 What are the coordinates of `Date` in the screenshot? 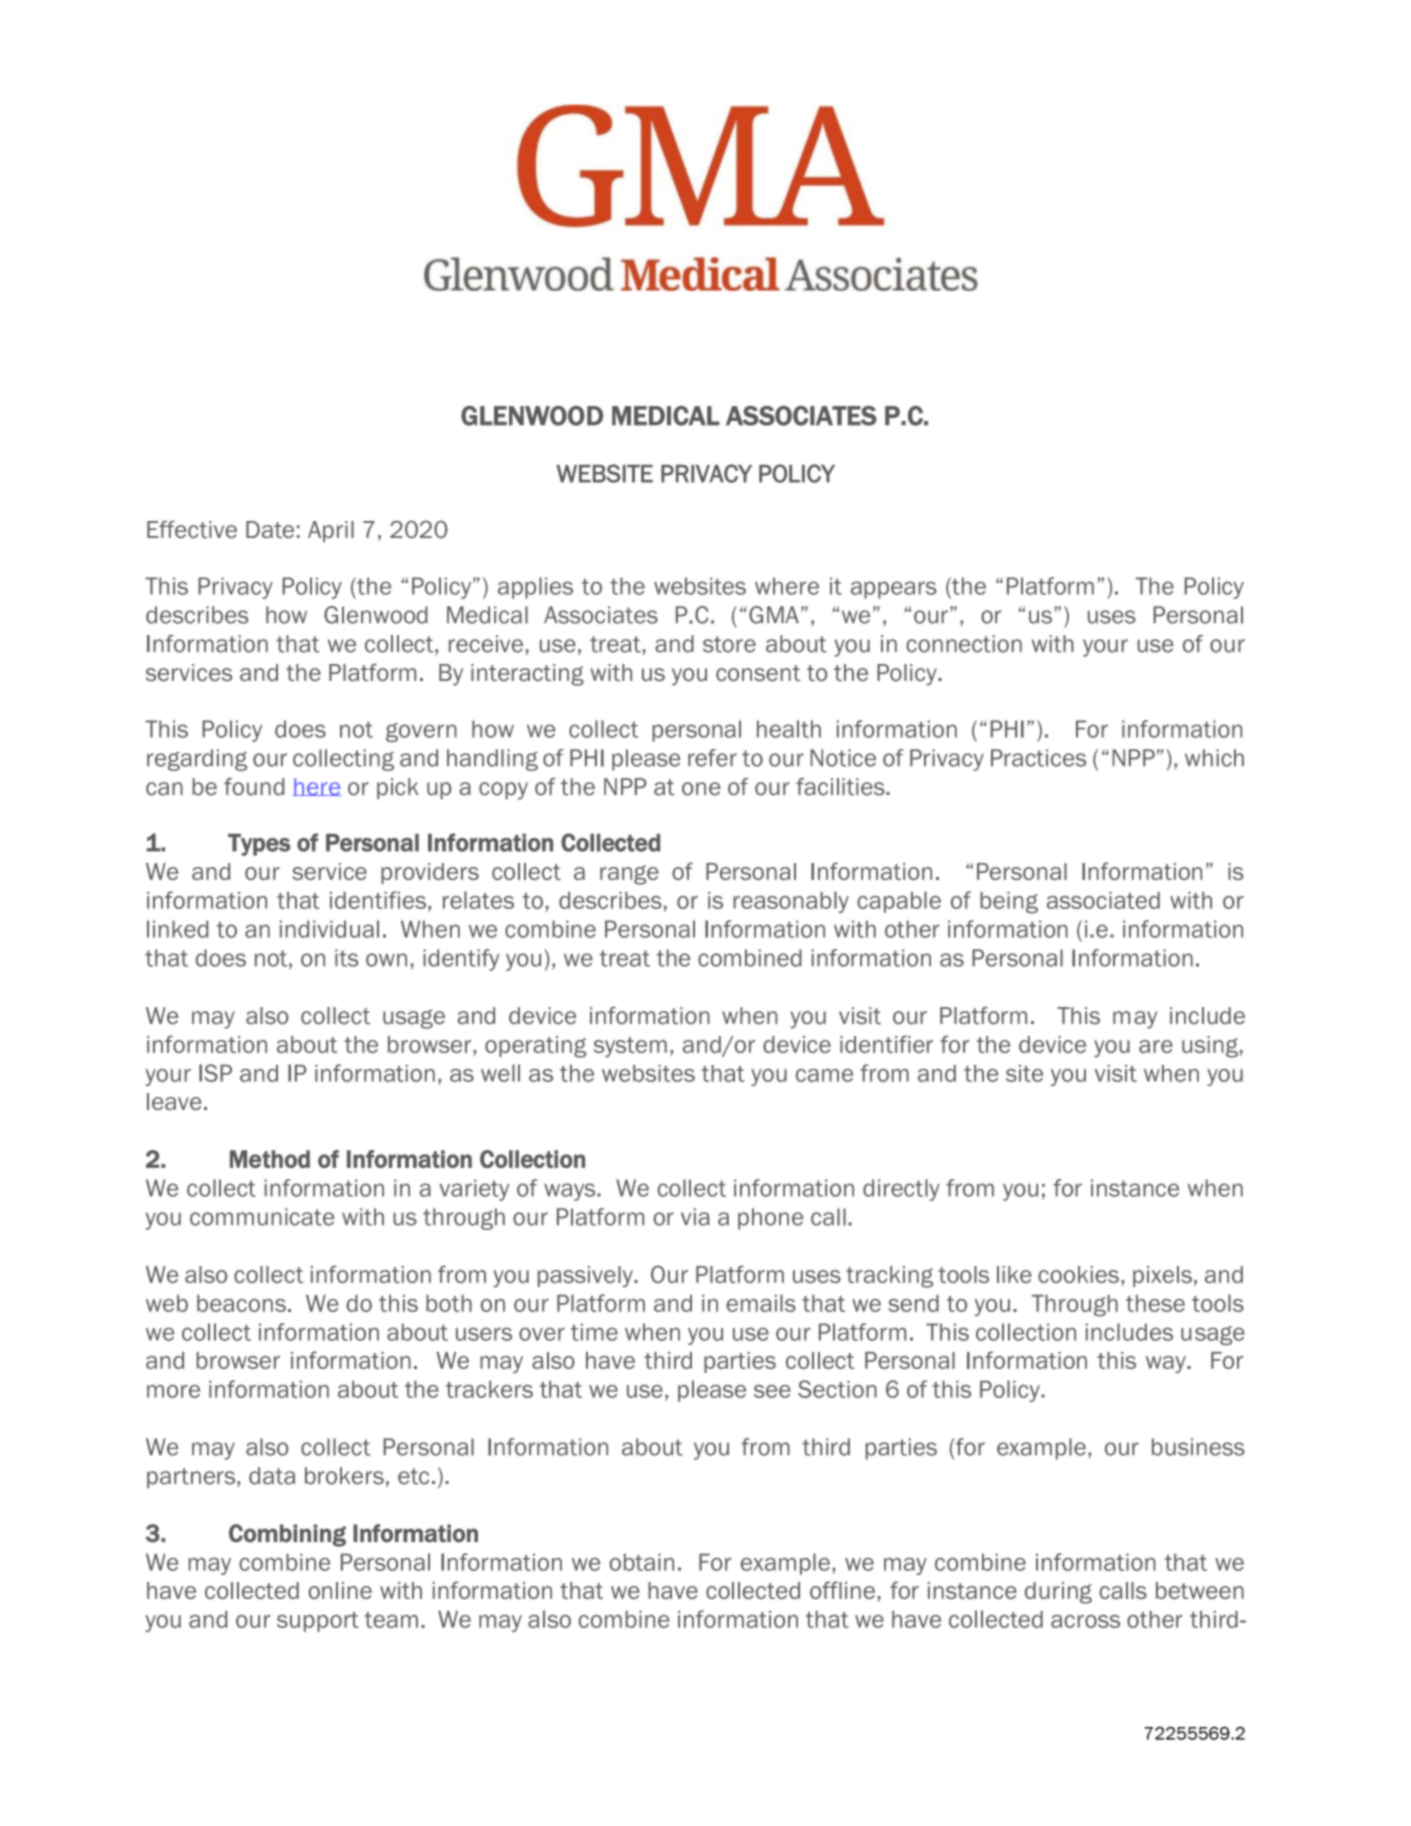 It's located at (270, 529).
